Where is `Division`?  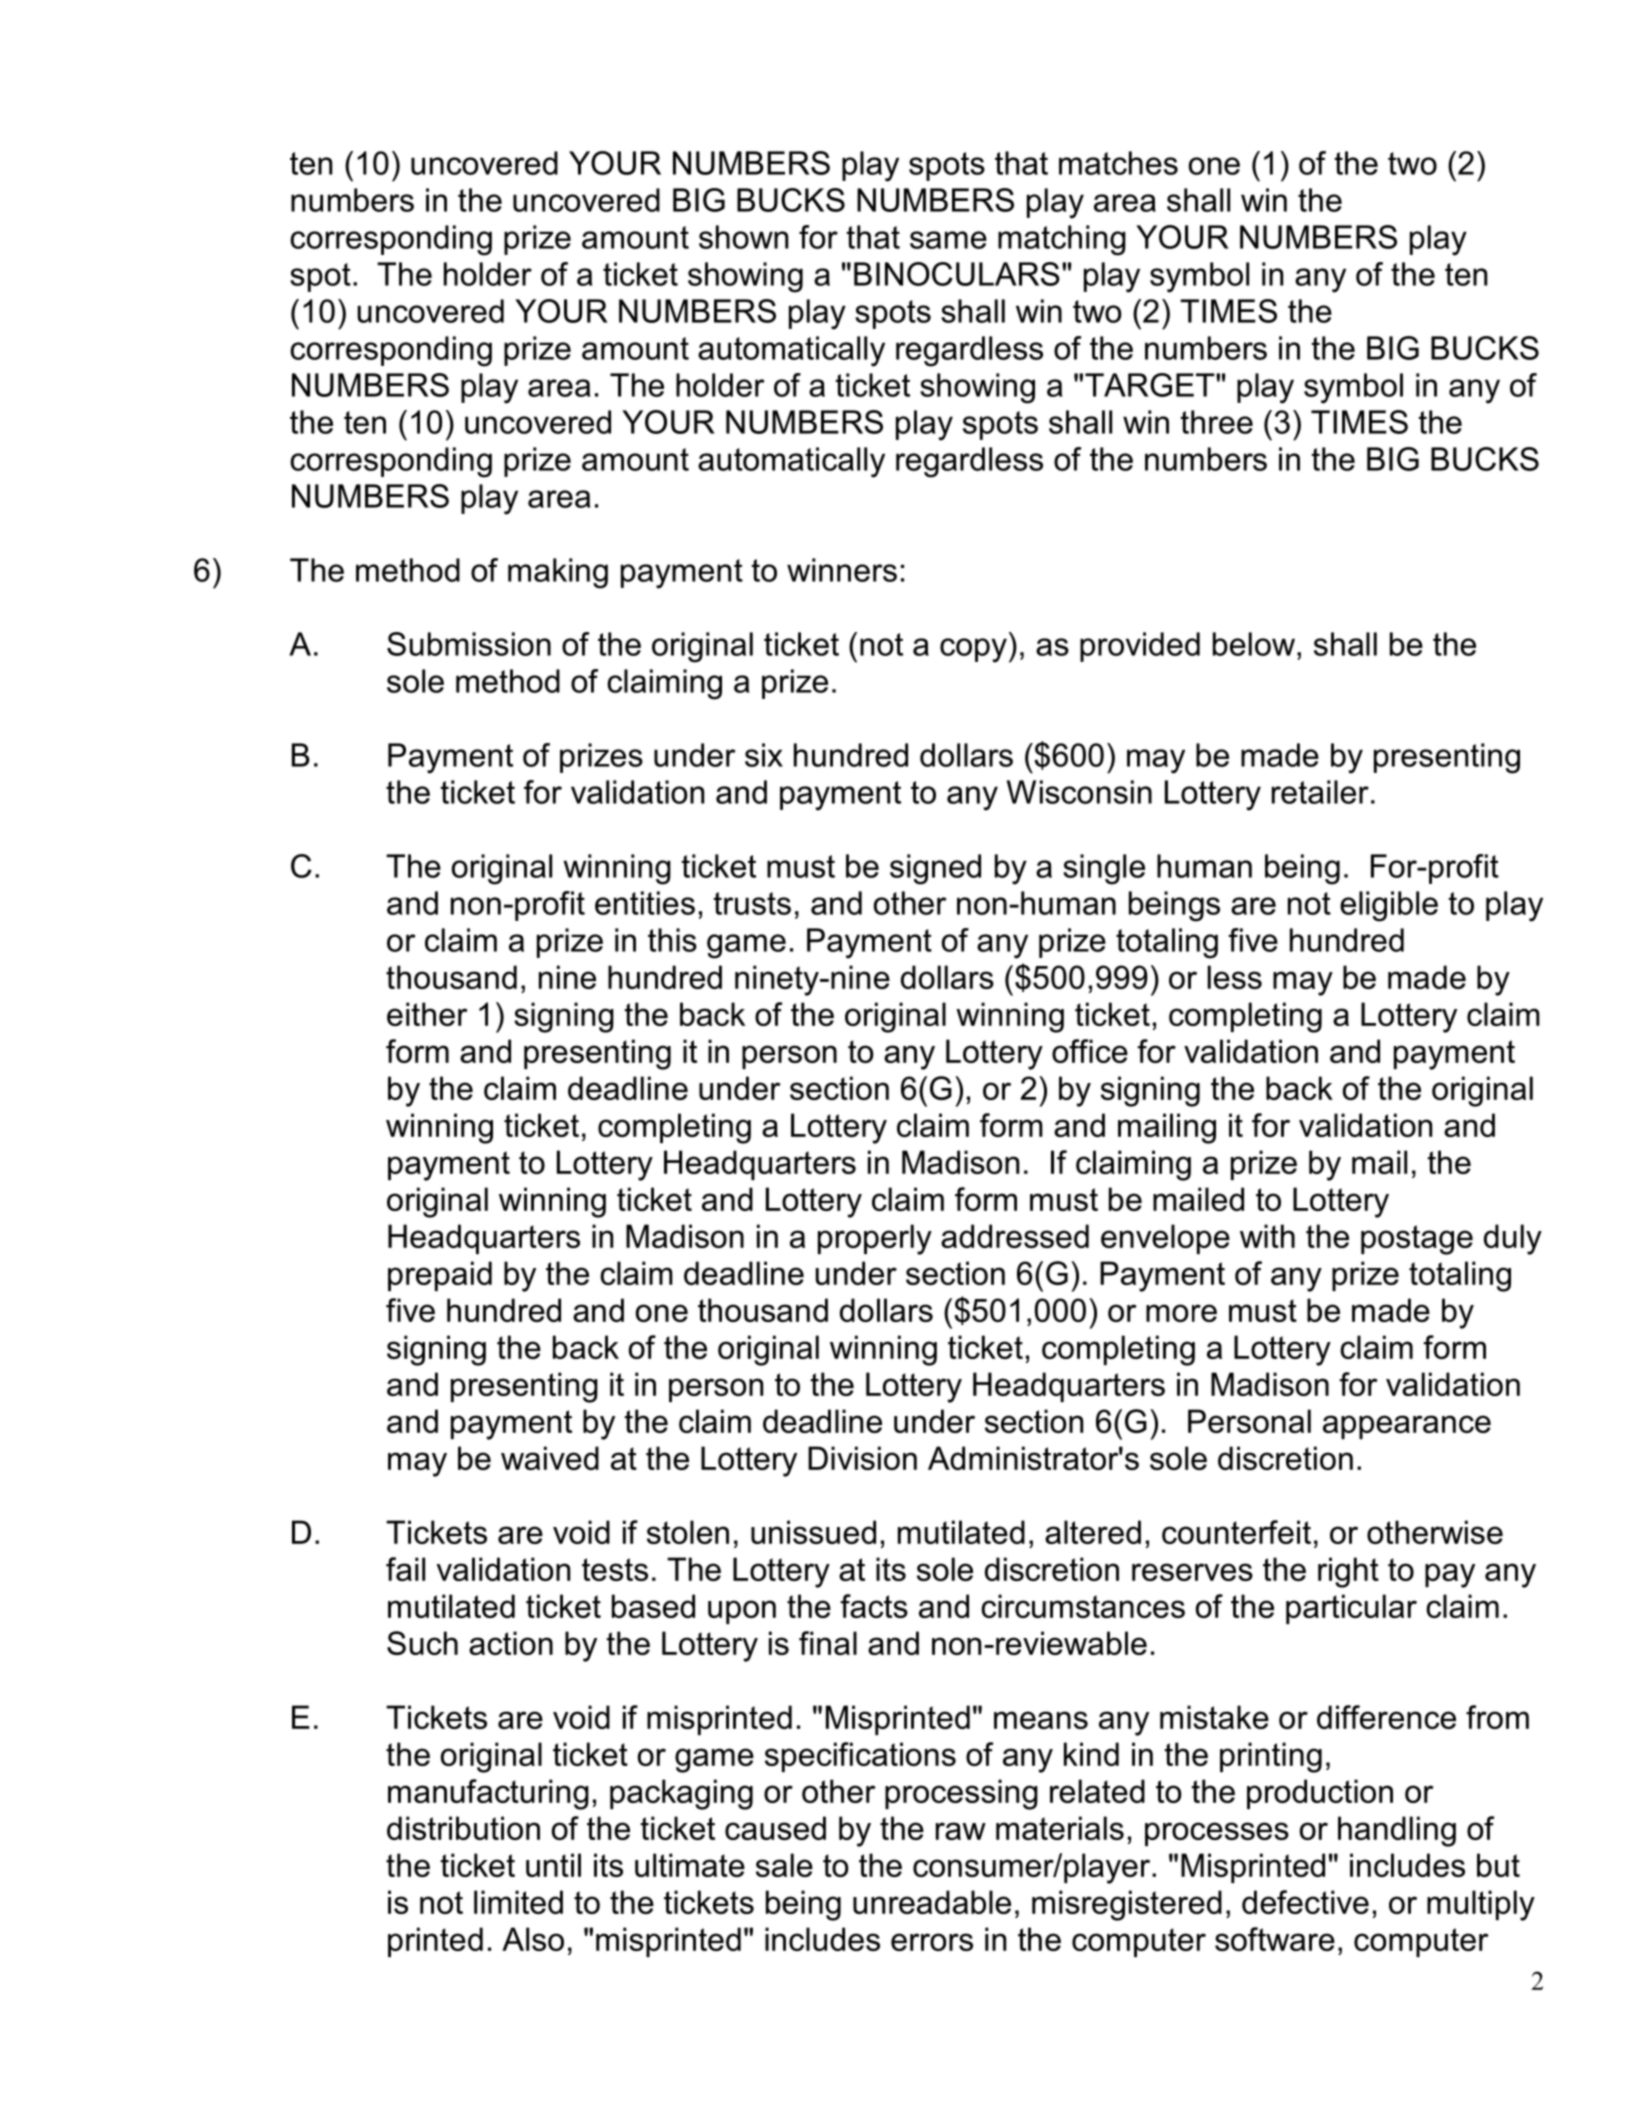
Division is located at coordinates (862, 1458).
